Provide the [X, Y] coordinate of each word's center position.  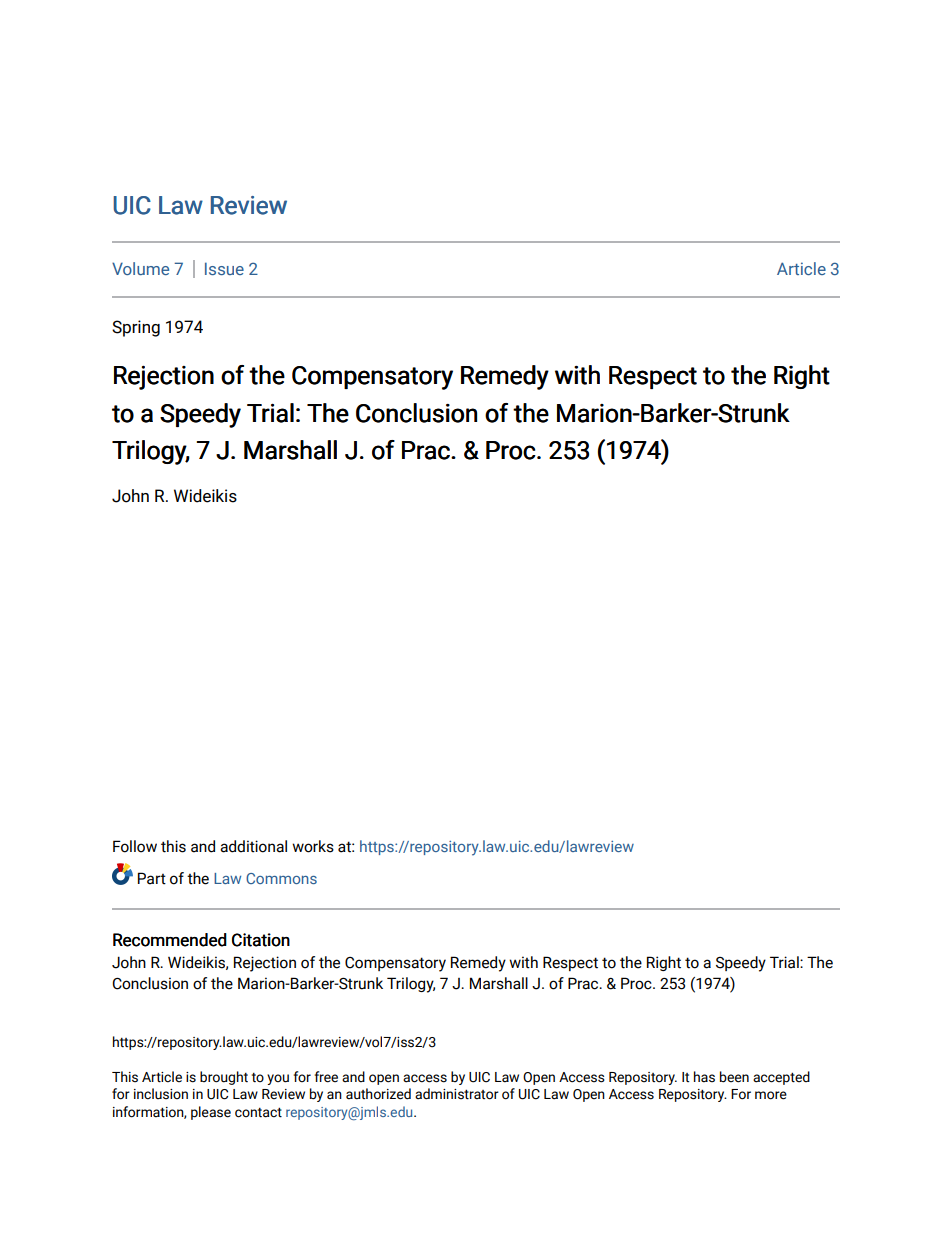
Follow [135, 846]
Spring [136, 328]
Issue [224, 268]
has [704, 1077]
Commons [281, 878]
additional [253, 846]
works [313, 846]
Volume [140, 268]
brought [224, 1078]
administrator [457, 1094]
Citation [261, 940]
